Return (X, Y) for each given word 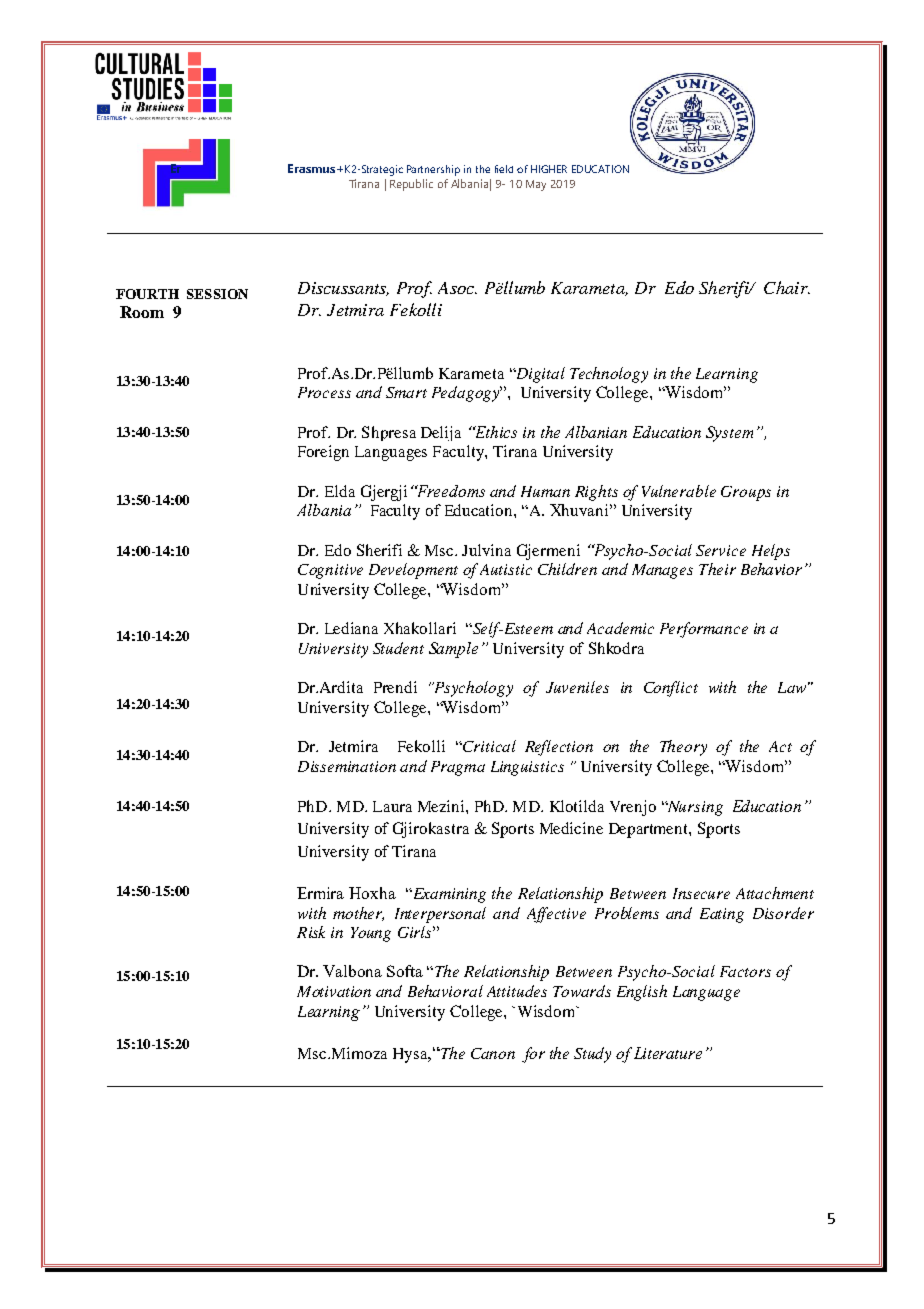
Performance (704, 630)
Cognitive (330, 571)
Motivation (334, 991)
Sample (453, 650)
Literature (668, 1053)
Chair (787, 287)
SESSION (217, 294)
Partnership (433, 170)
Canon (493, 1053)
